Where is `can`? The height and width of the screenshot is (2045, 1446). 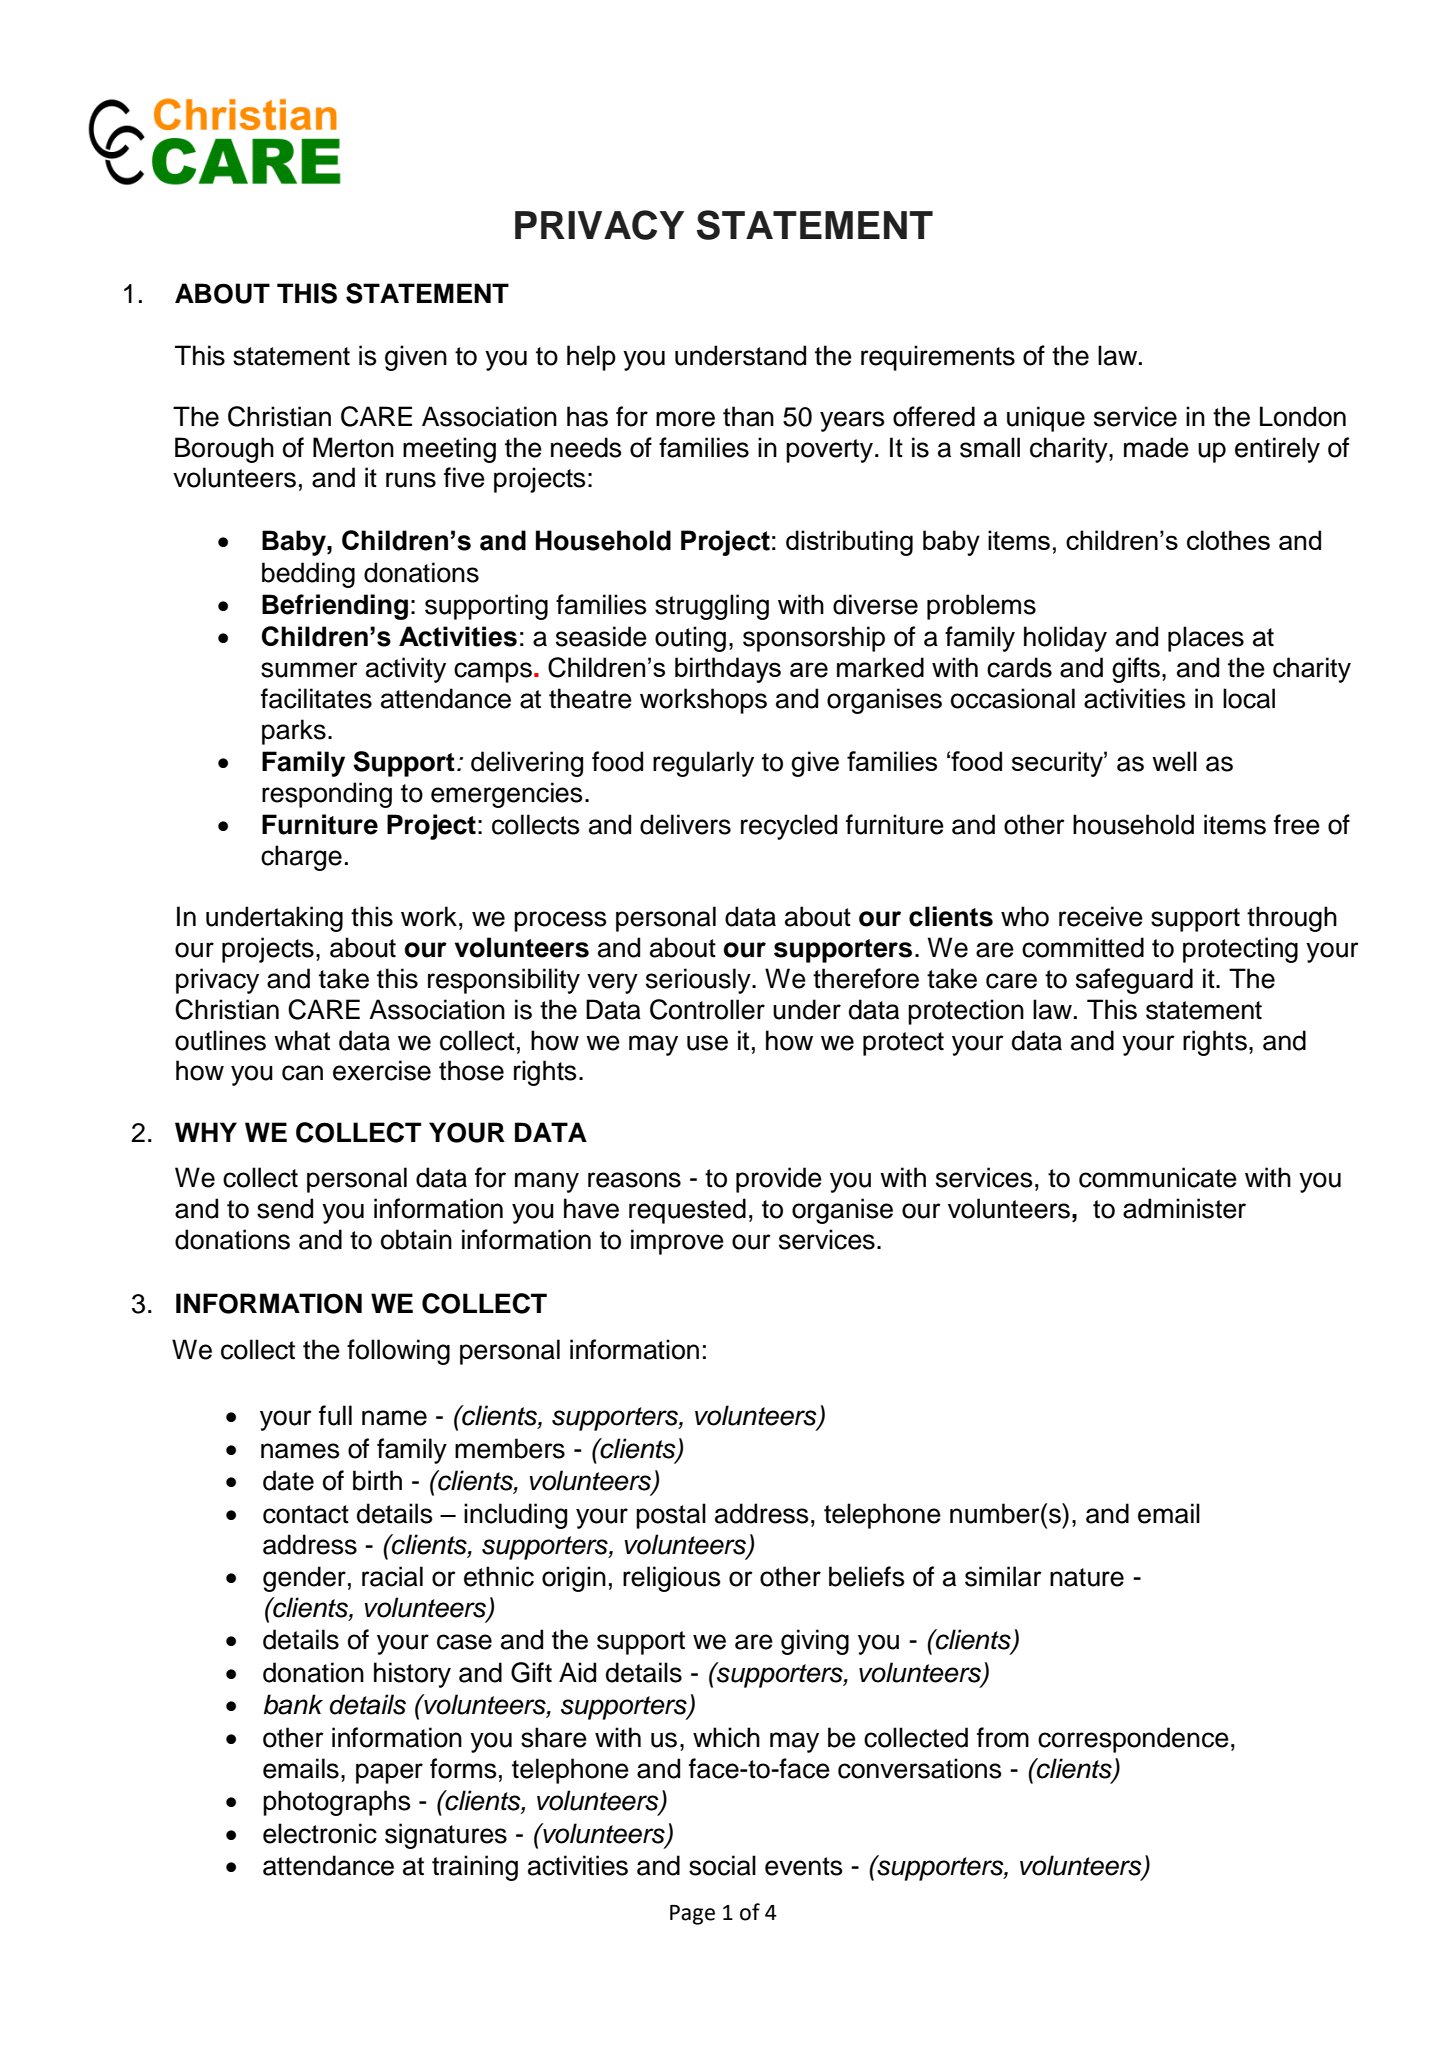 can is located at coordinates (302, 1073).
